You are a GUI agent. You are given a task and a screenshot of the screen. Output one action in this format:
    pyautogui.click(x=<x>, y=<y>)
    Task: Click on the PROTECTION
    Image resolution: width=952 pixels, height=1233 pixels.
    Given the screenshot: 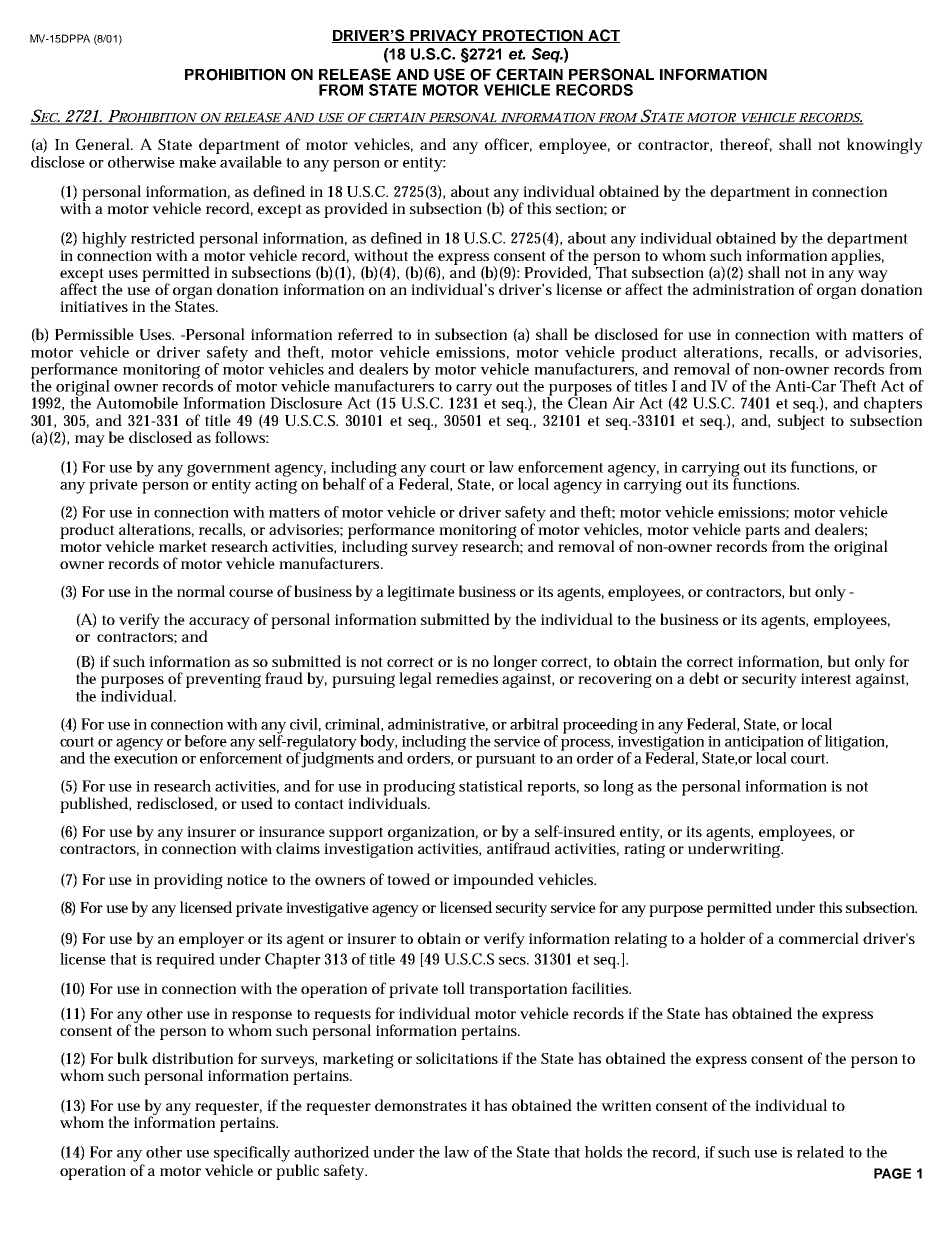 What is the action you would take?
    pyautogui.click(x=533, y=36)
